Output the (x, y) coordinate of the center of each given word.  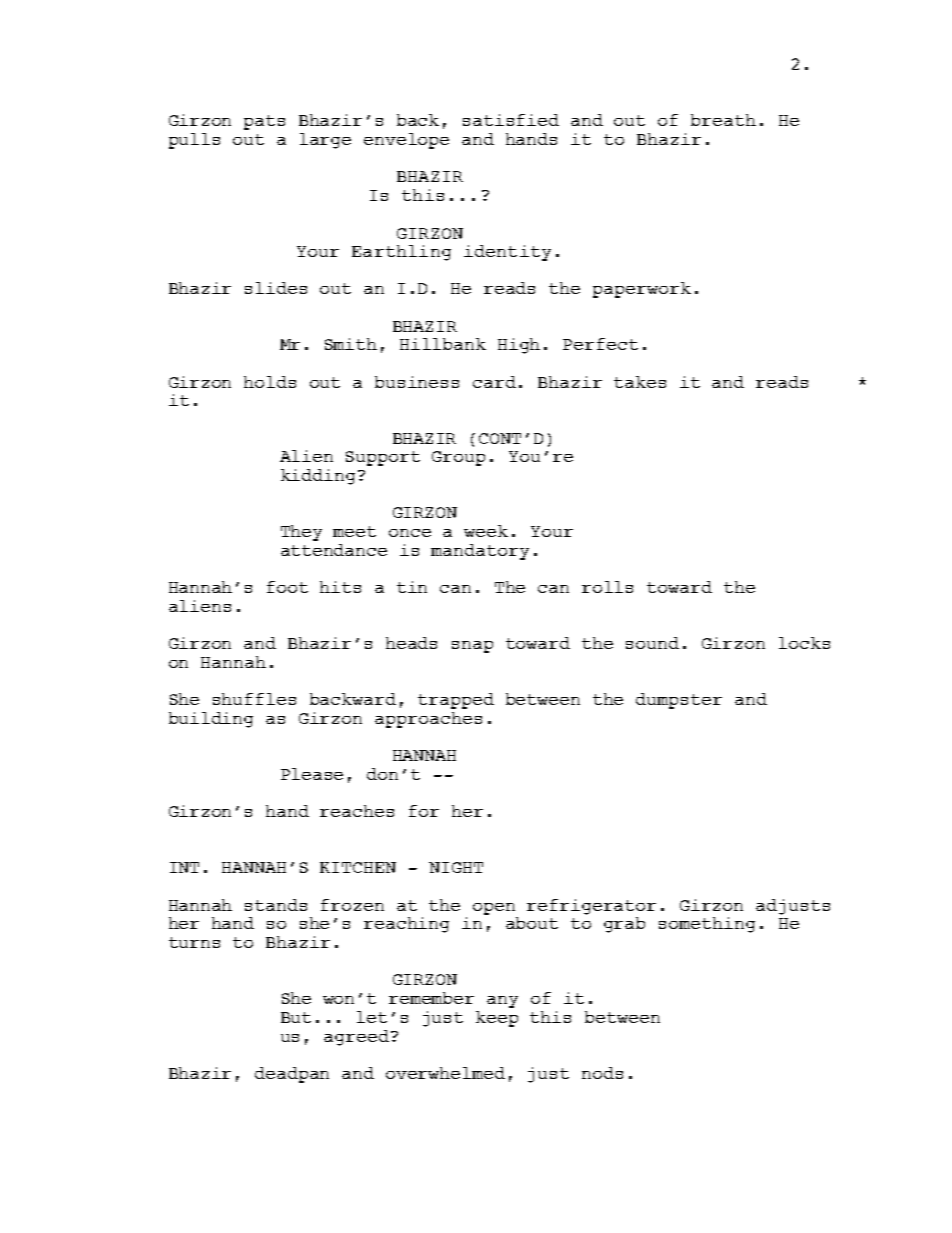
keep (497, 1019)
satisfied (511, 120)
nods (602, 1073)
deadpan (292, 1075)
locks (804, 643)
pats (264, 122)
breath (723, 120)
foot (287, 587)
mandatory (480, 552)
